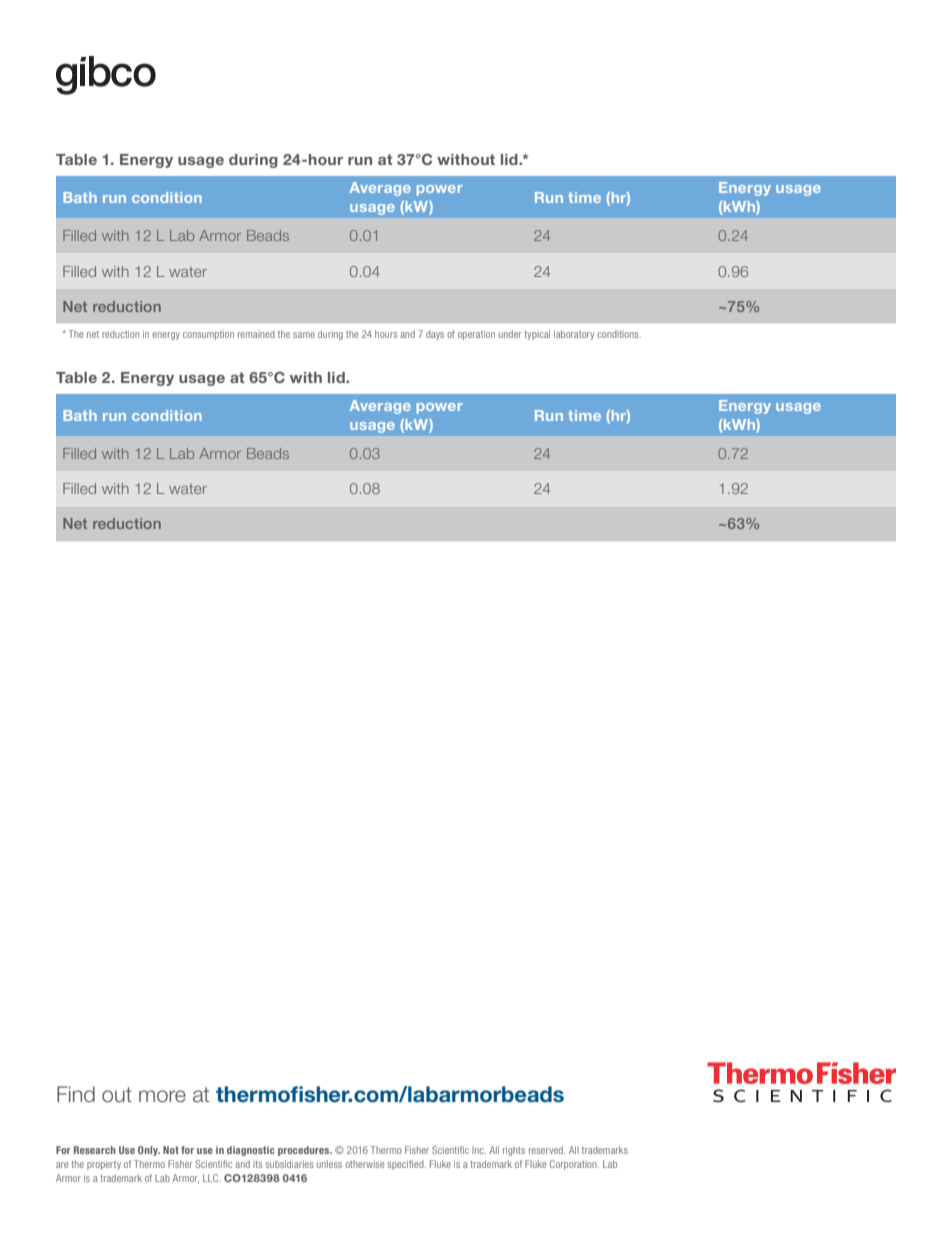 This screenshot has width=952, height=1233. What do you see at coordinates (510, 334) in the screenshot?
I see `under` at bounding box center [510, 334].
